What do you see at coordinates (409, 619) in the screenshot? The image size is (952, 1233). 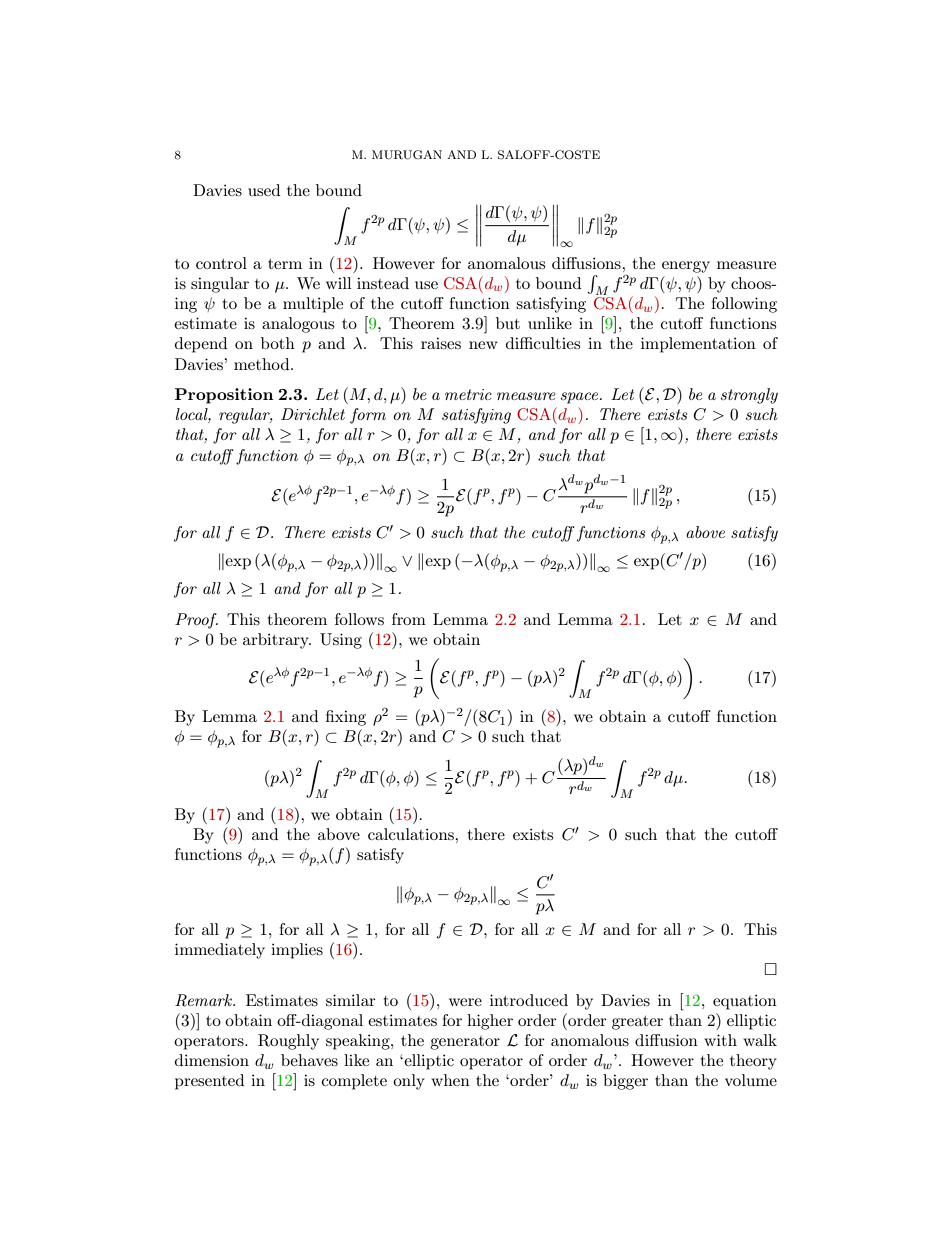 I see `from` at bounding box center [409, 619].
